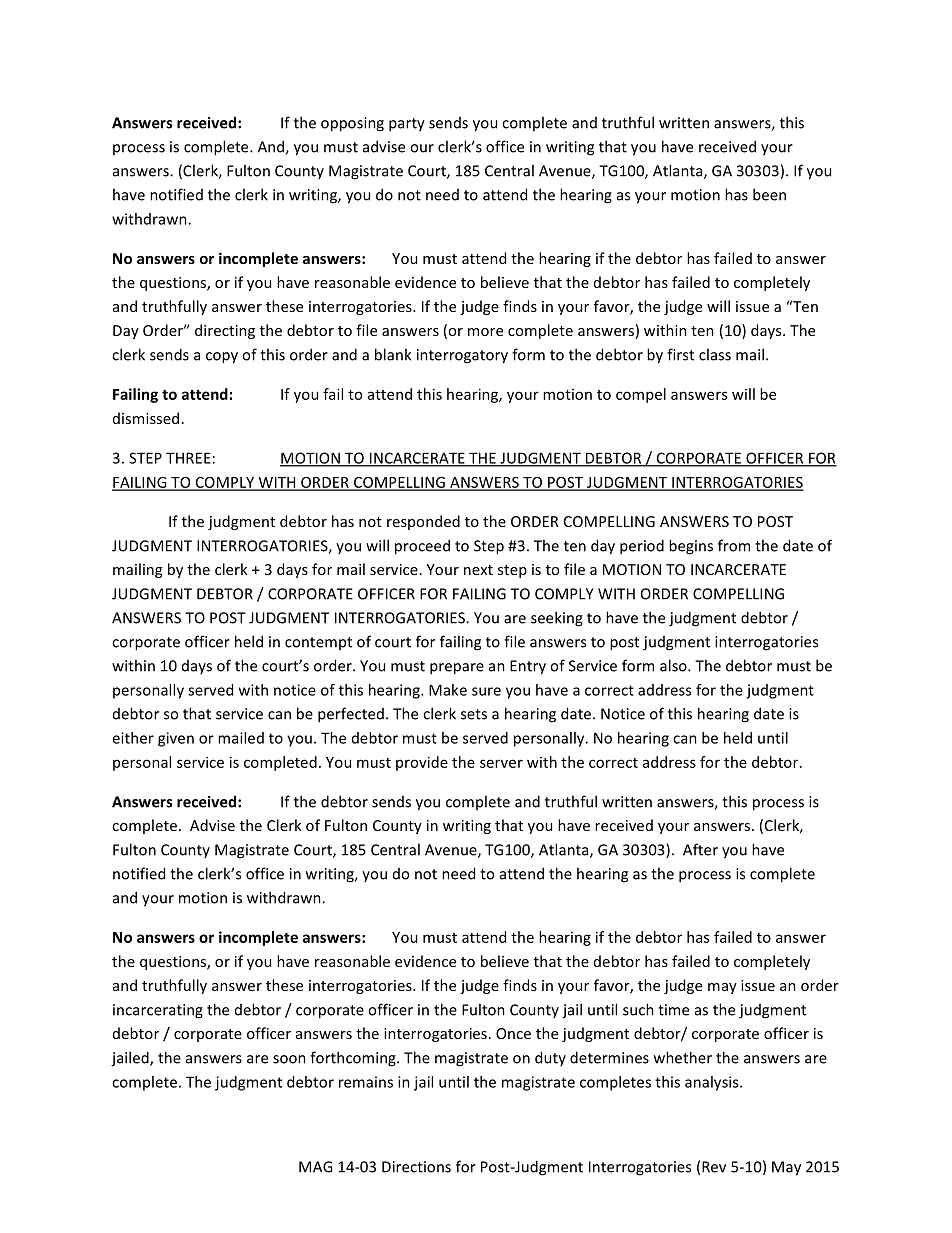  What do you see at coordinates (318, 643) in the screenshot?
I see `contempt` at bounding box center [318, 643].
